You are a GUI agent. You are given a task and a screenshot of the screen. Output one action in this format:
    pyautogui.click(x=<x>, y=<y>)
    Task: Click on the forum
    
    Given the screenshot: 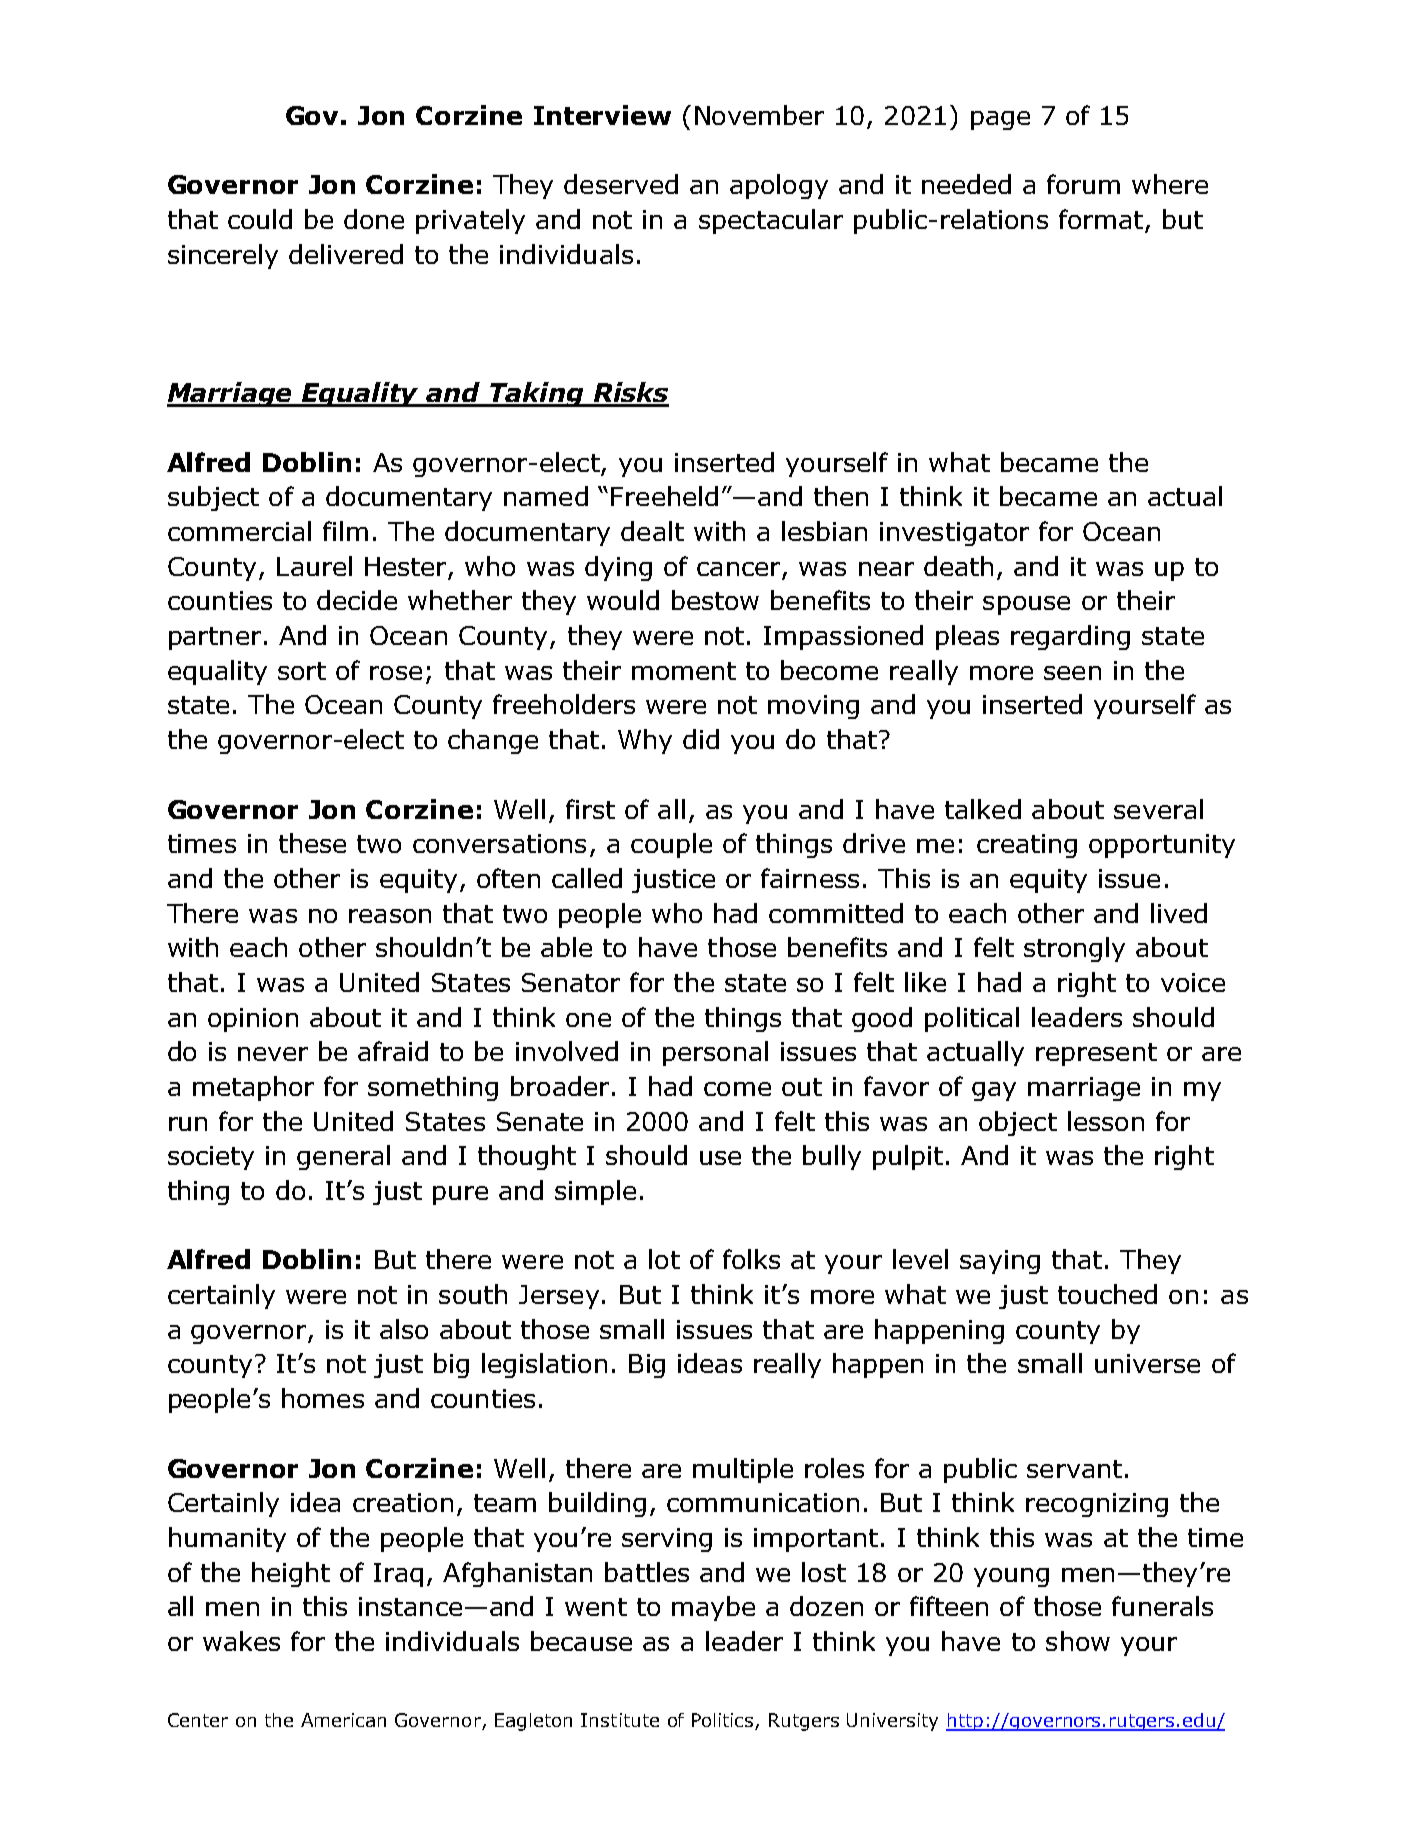 What is the action you would take?
    pyautogui.click(x=1083, y=184)
